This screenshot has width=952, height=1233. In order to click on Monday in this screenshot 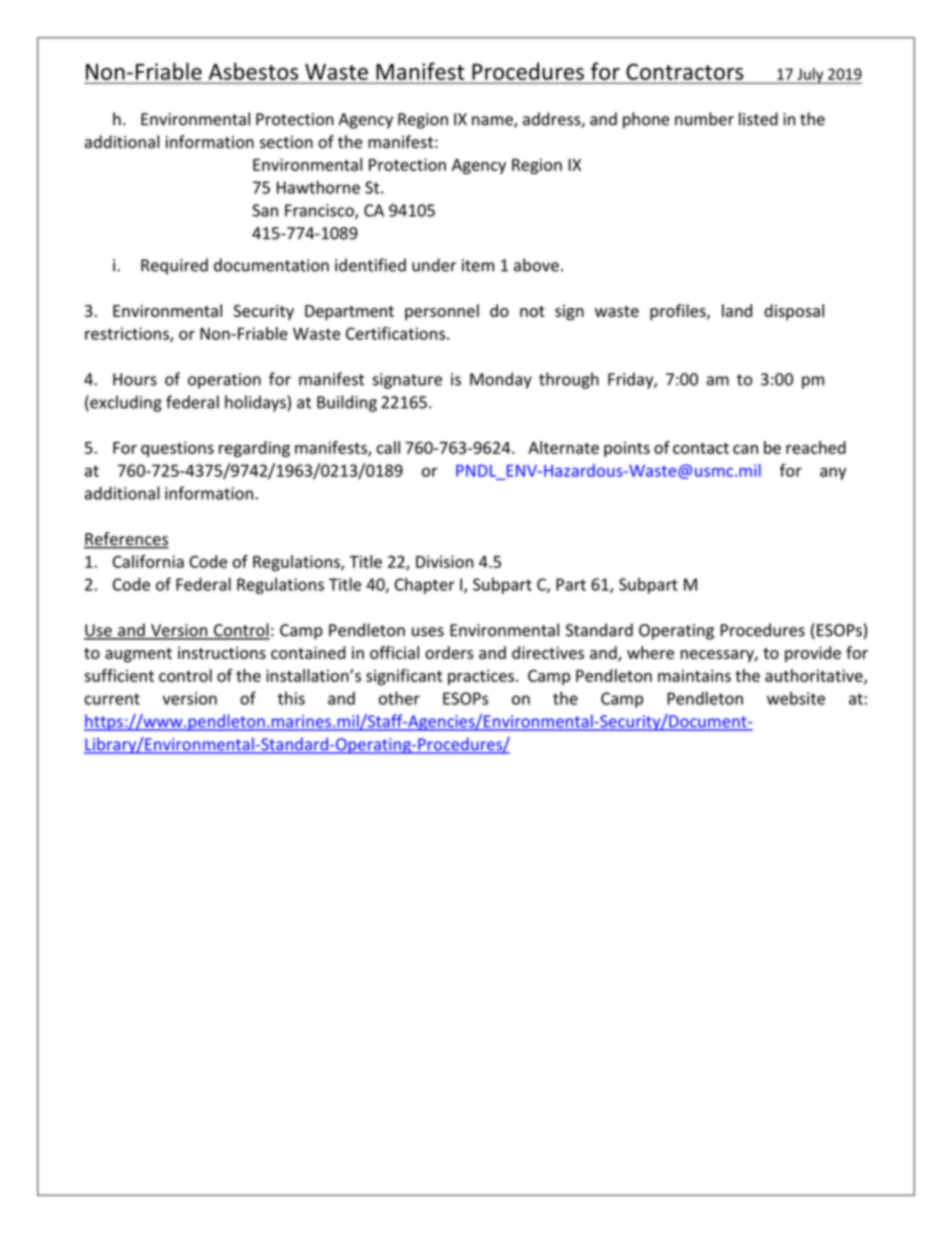, I will do `click(501, 380)`.
